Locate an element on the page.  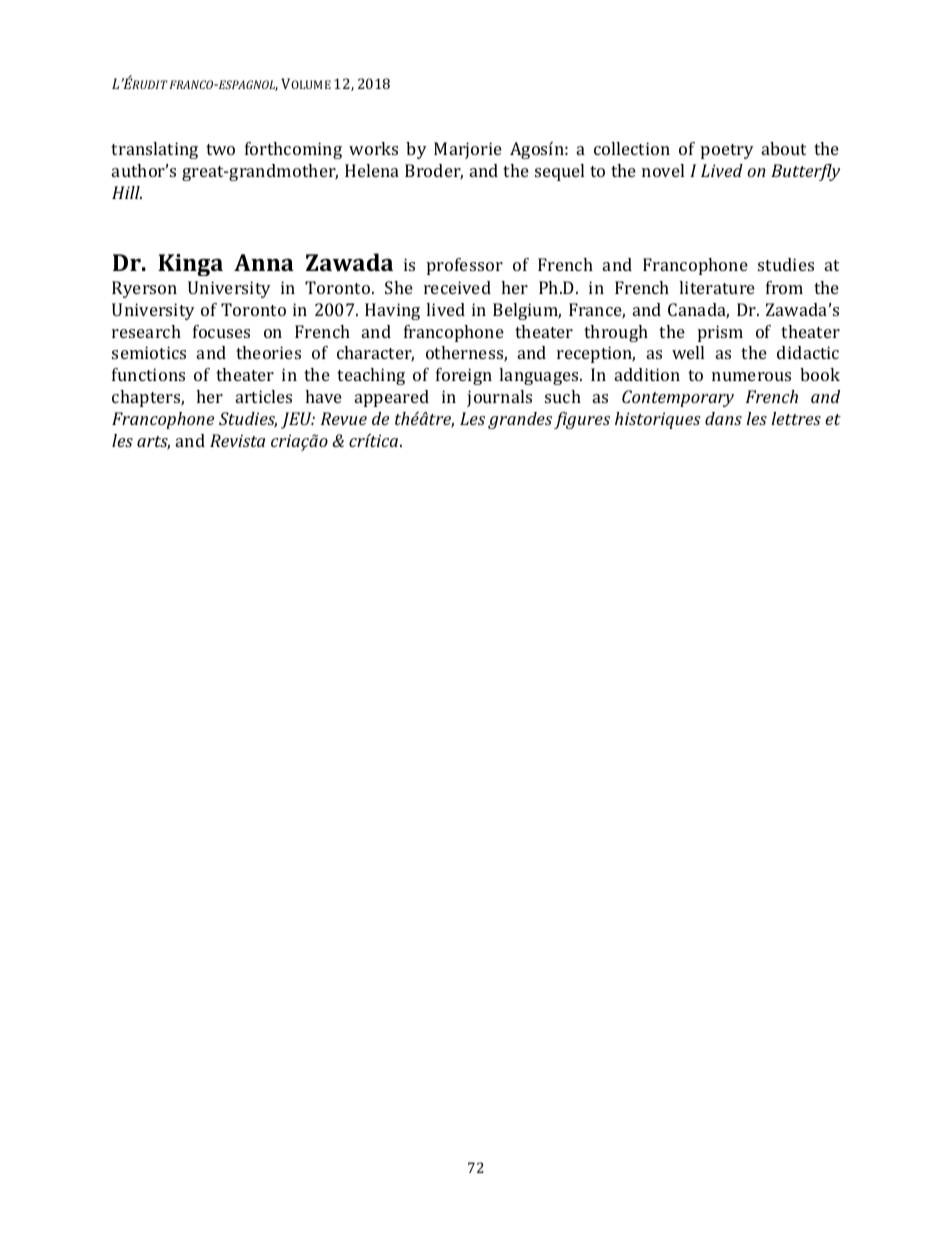
Revista is located at coordinates (237, 440).
